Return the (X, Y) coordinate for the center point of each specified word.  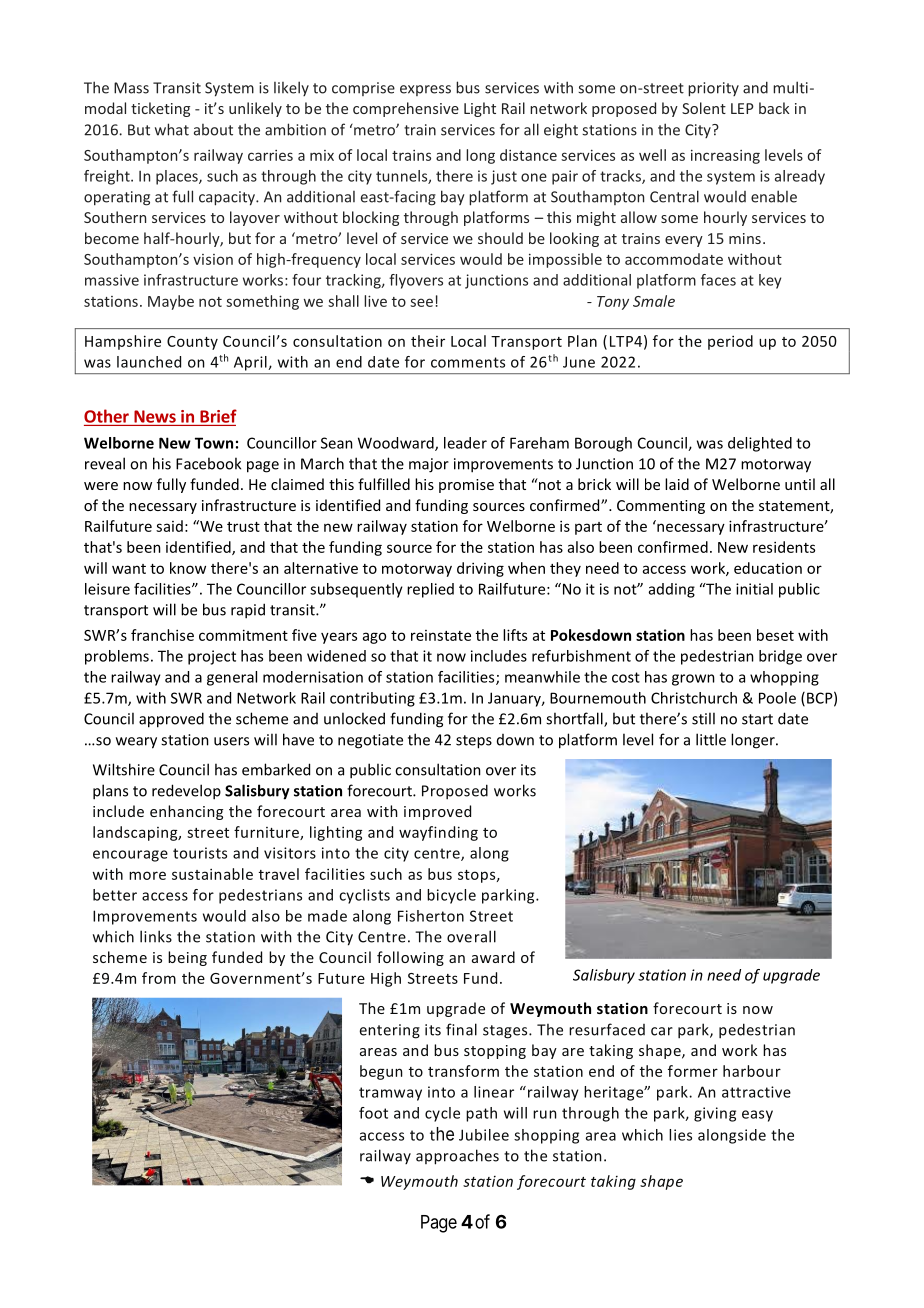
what (172, 129)
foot (373, 1113)
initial (754, 589)
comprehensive (406, 109)
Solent (704, 108)
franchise (162, 635)
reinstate (441, 635)
